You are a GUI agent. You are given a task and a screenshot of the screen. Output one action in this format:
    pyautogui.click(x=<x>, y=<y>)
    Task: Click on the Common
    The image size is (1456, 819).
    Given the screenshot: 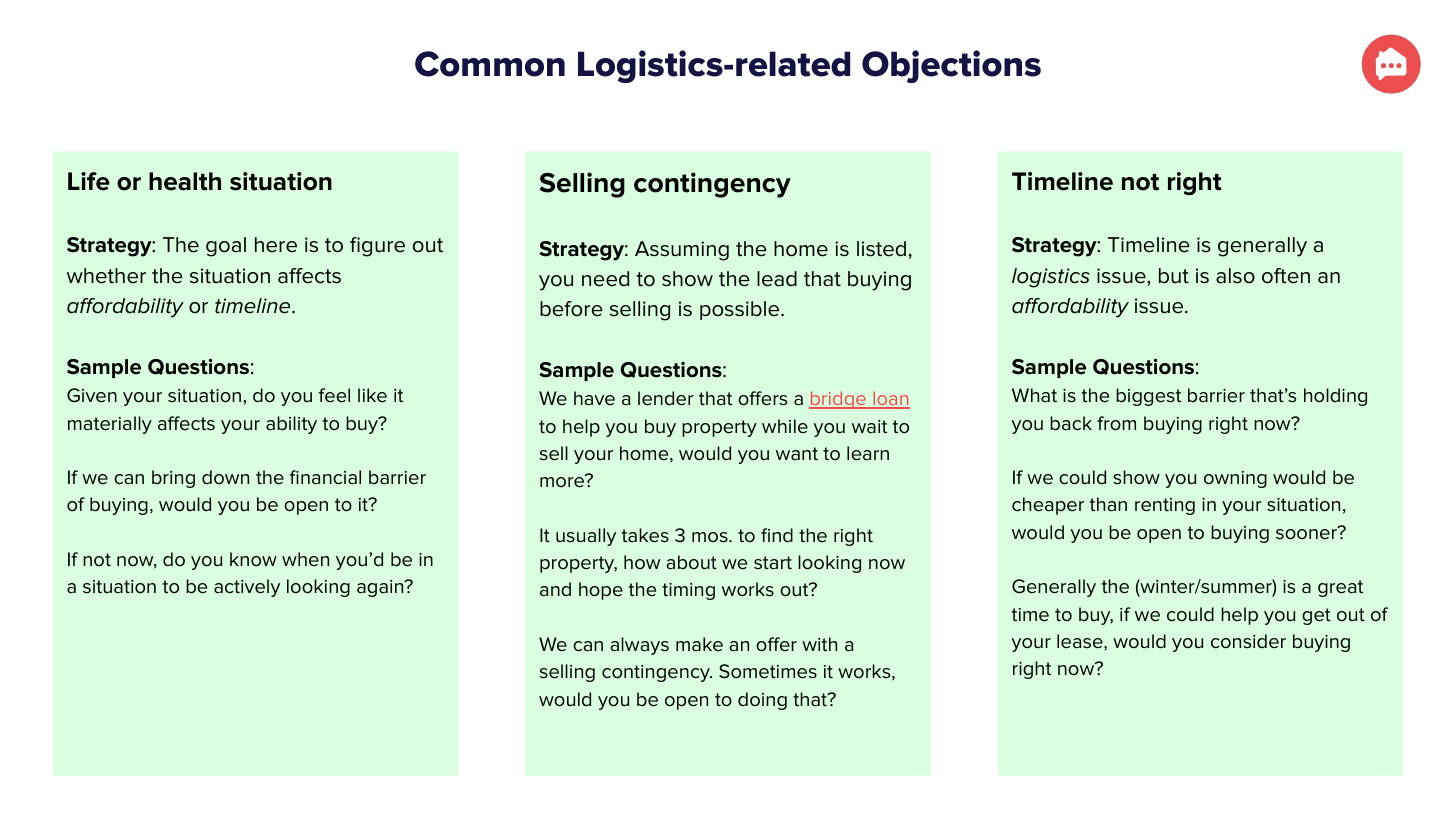 What is the action you would take?
    pyautogui.click(x=490, y=64)
